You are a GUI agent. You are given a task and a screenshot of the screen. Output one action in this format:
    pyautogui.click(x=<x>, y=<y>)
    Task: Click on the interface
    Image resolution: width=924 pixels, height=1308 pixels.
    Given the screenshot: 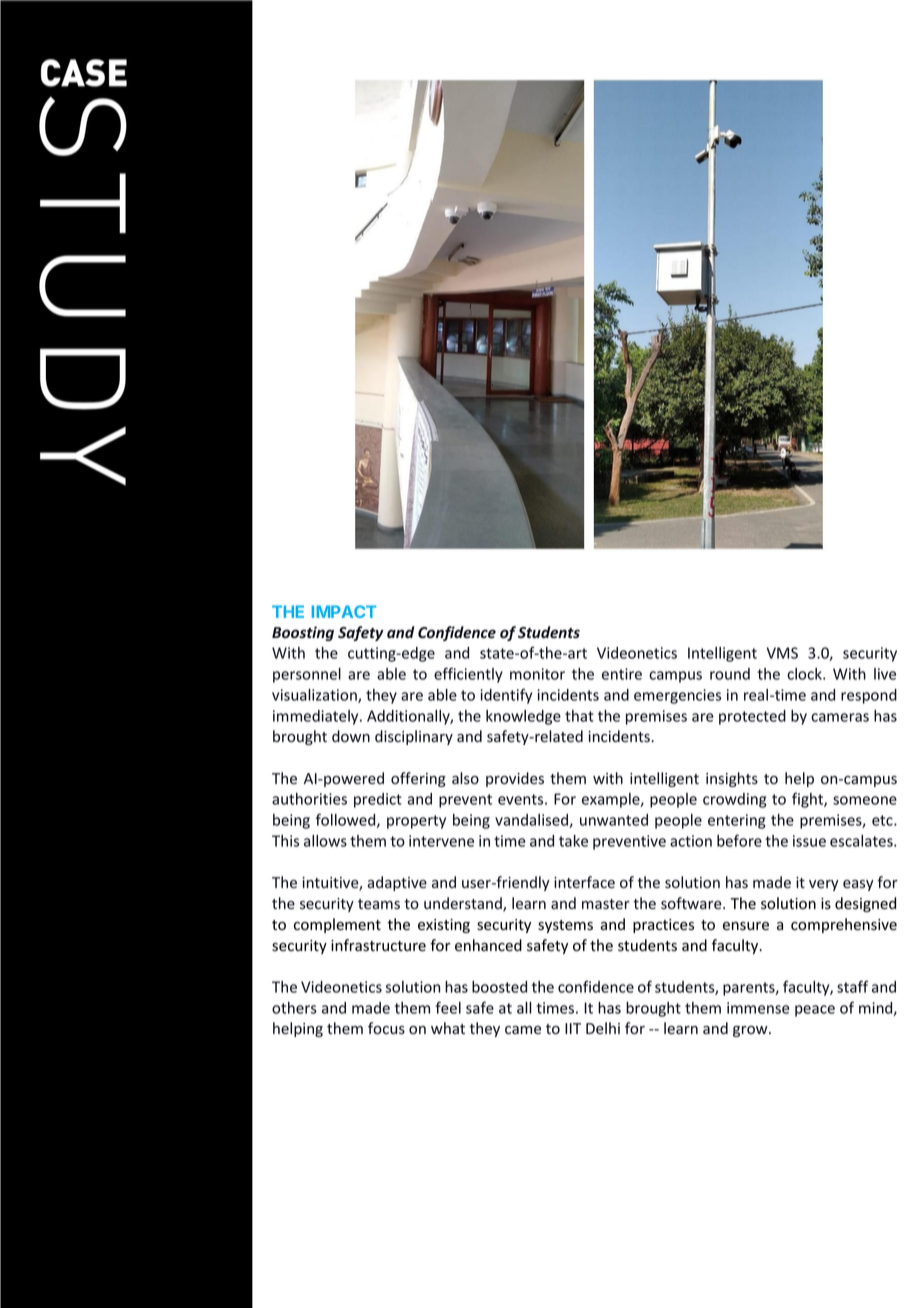 What is the action you would take?
    pyautogui.click(x=584, y=882)
